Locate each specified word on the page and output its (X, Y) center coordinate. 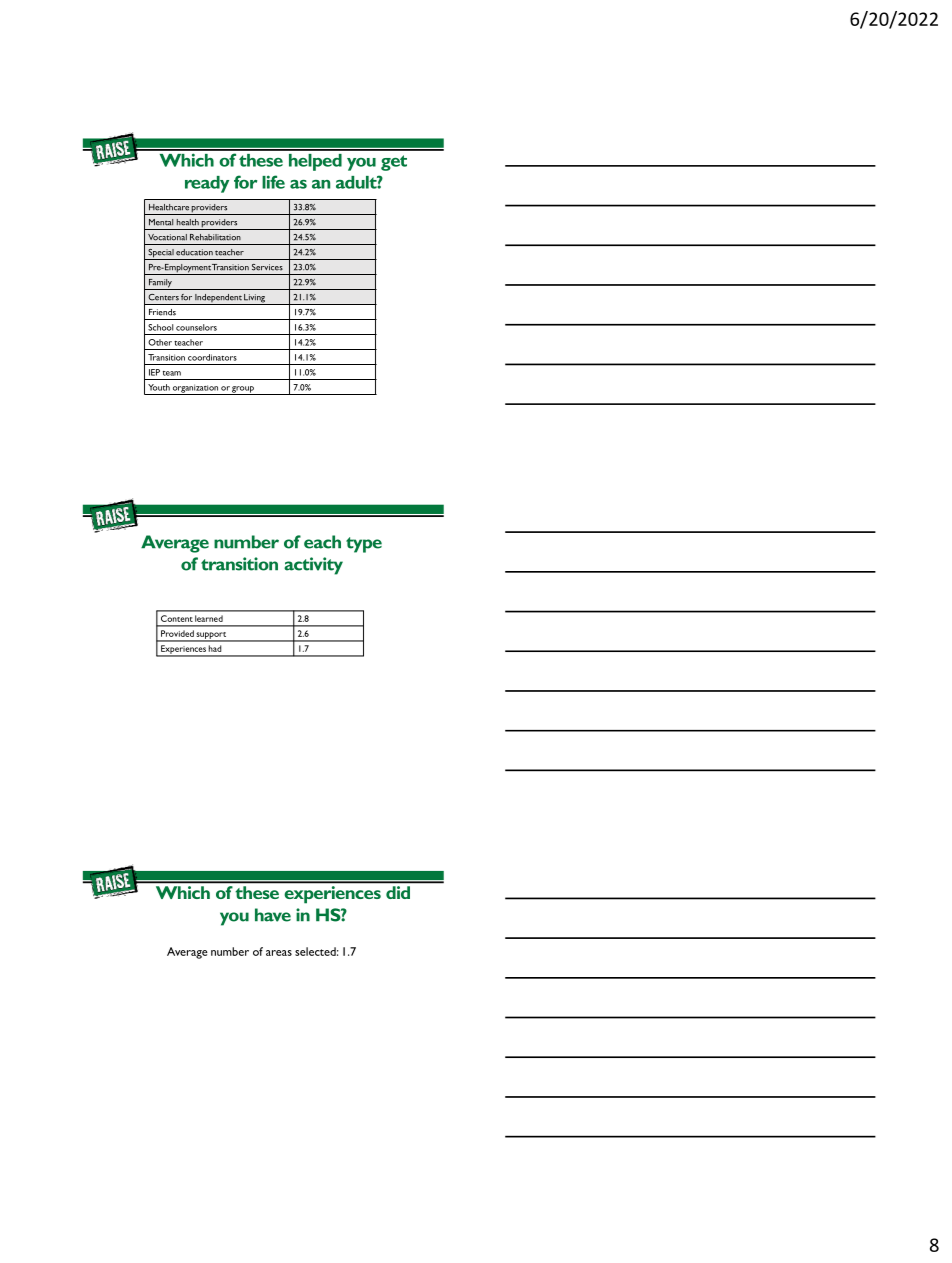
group (243, 390)
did (398, 892)
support (212, 636)
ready (207, 184)
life (273, 182)
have (273, 915)
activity (313, 566)
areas (279, 953)
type (364, 545)
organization (195, 389)
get (394, 163)
